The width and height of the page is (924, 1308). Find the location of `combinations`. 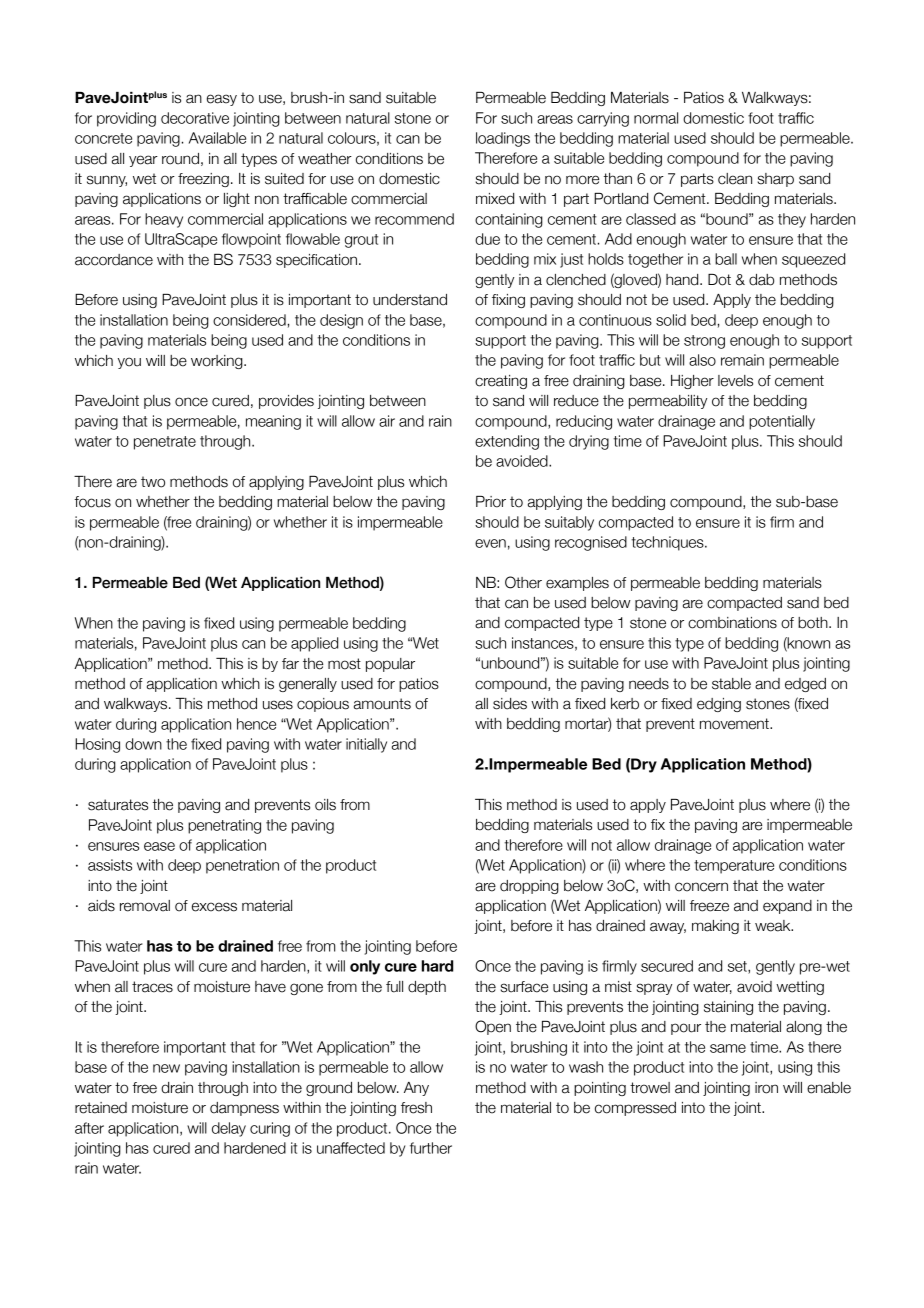

combinations is located at coordinates (732, 623).
